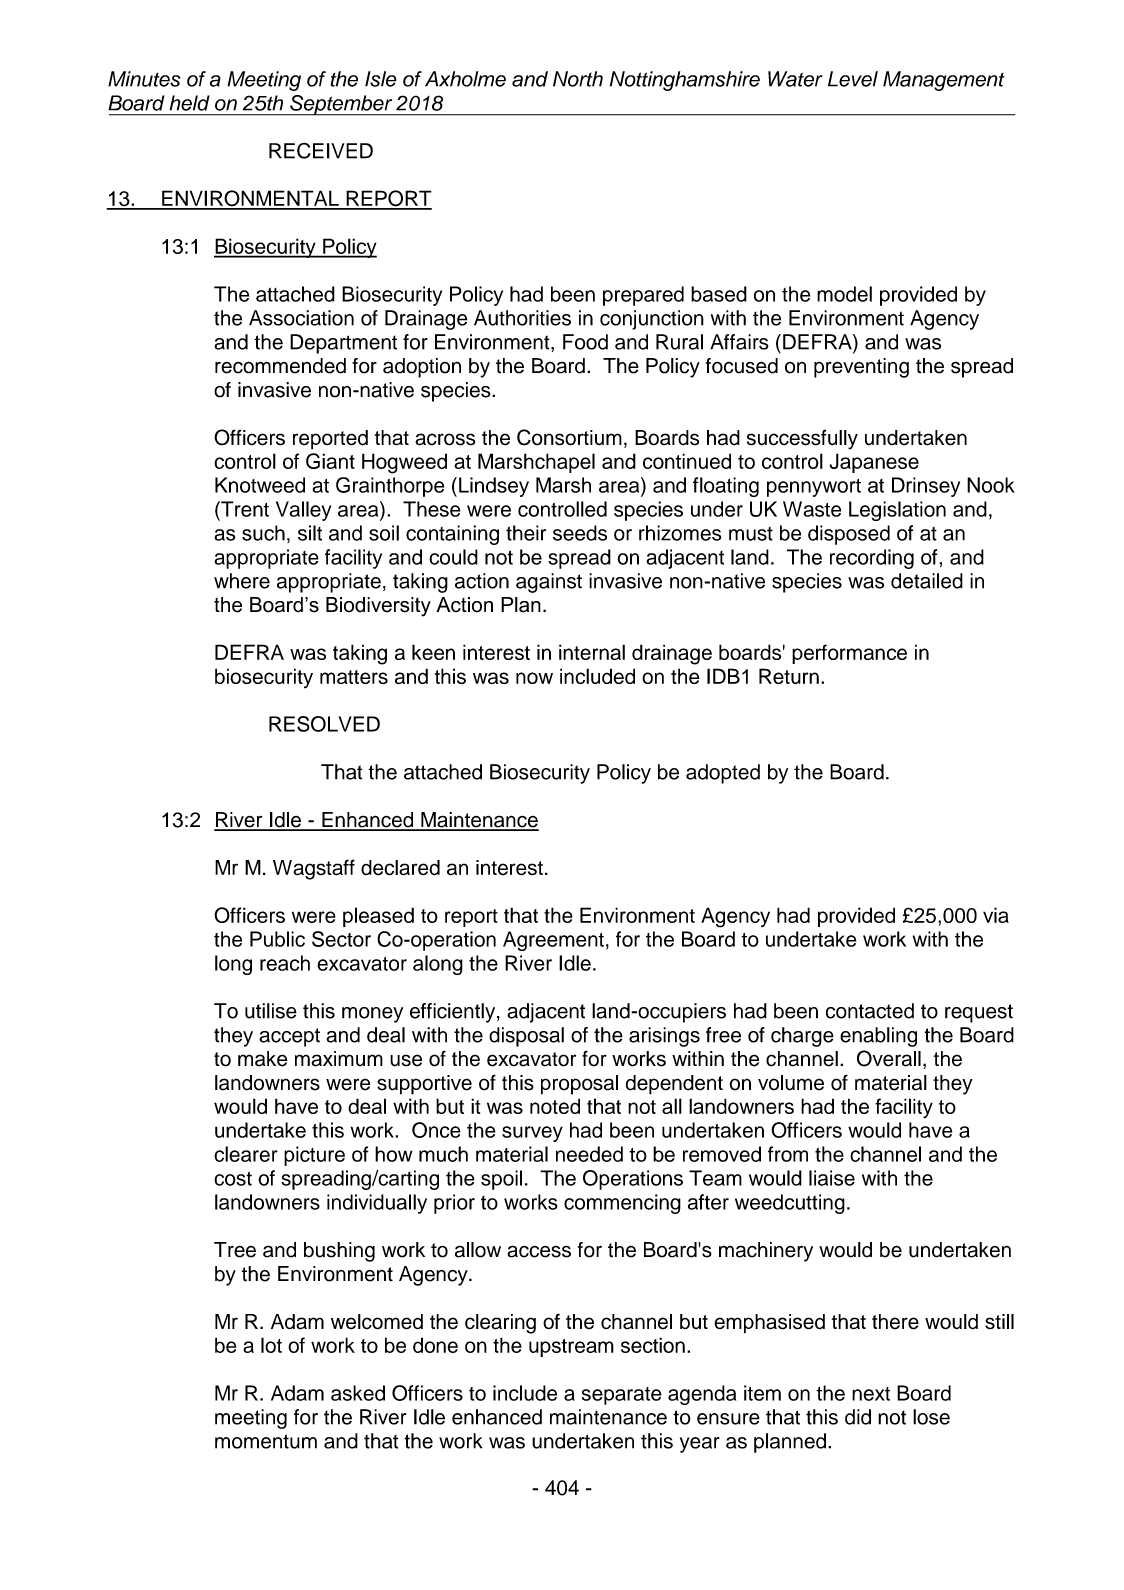  Describe the element at coordinates (622, 1396) in the screenshot. I see `separate` at that location.
